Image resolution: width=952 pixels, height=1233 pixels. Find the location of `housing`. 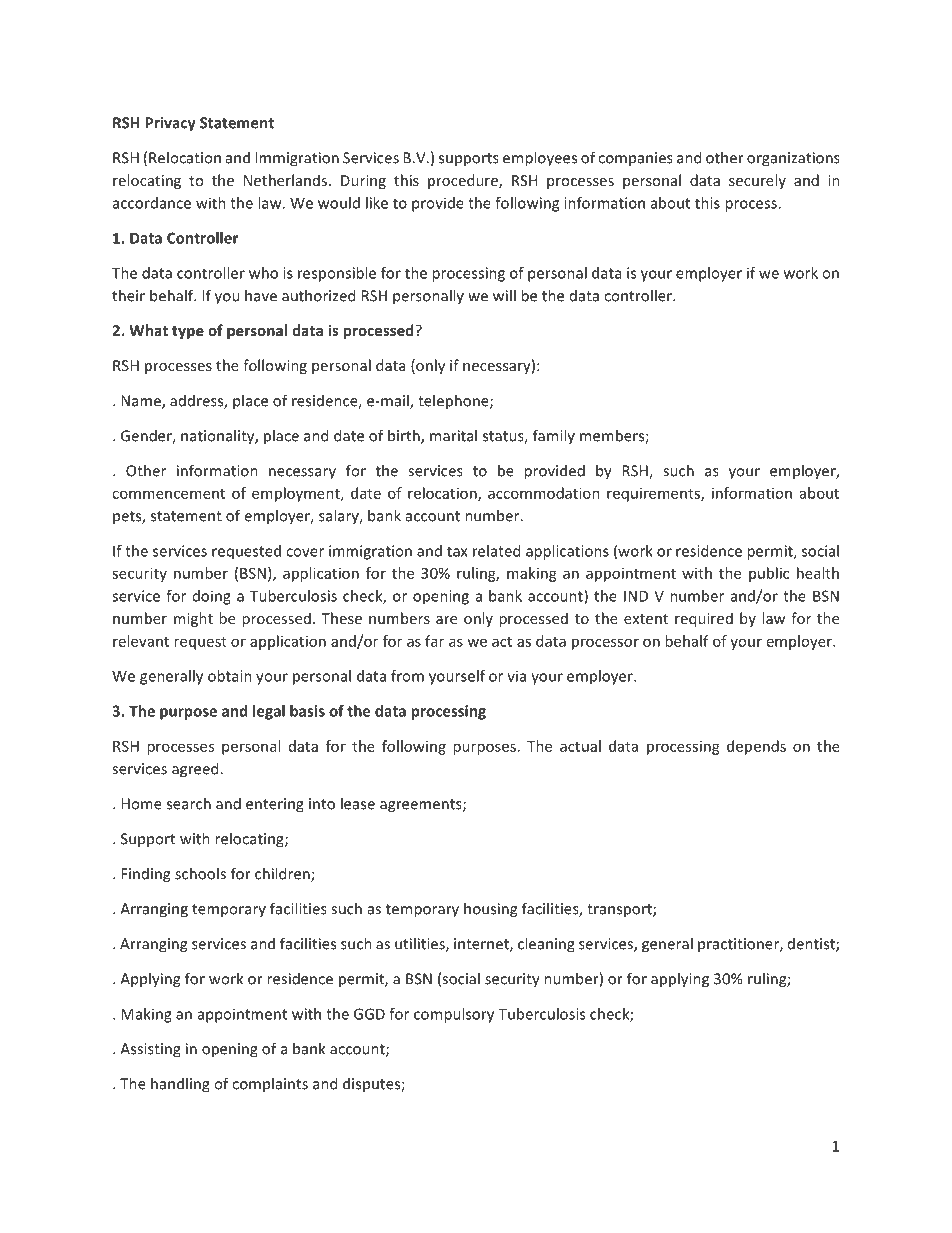

housing is located at coordinates (490, 910).
